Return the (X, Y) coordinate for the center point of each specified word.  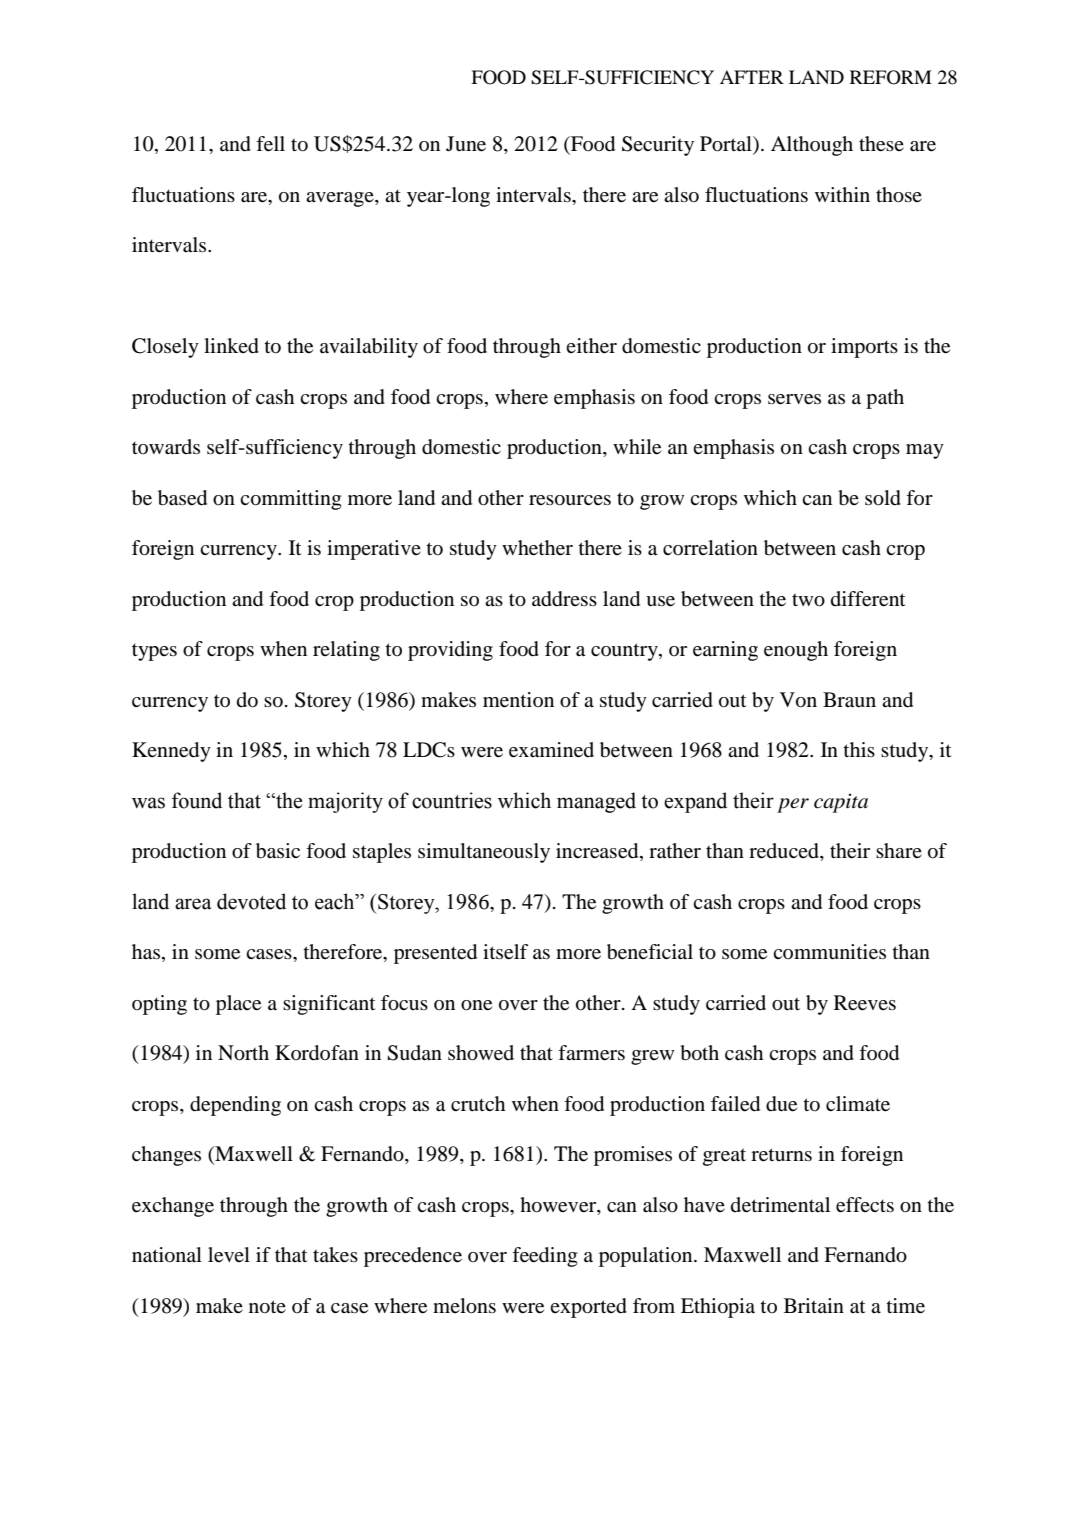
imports (864, 348)
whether (537, 548)
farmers (591, 1053)
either (591, 346)
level (229, 1255)
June (466, 144)
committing (290, 500)
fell (270, 144)
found (197, 800)
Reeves (865, 1003)
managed (596, 802)
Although (812, 146)
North (243, 1053)
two (808, 600)
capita (841, 803)
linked (231, 346)
